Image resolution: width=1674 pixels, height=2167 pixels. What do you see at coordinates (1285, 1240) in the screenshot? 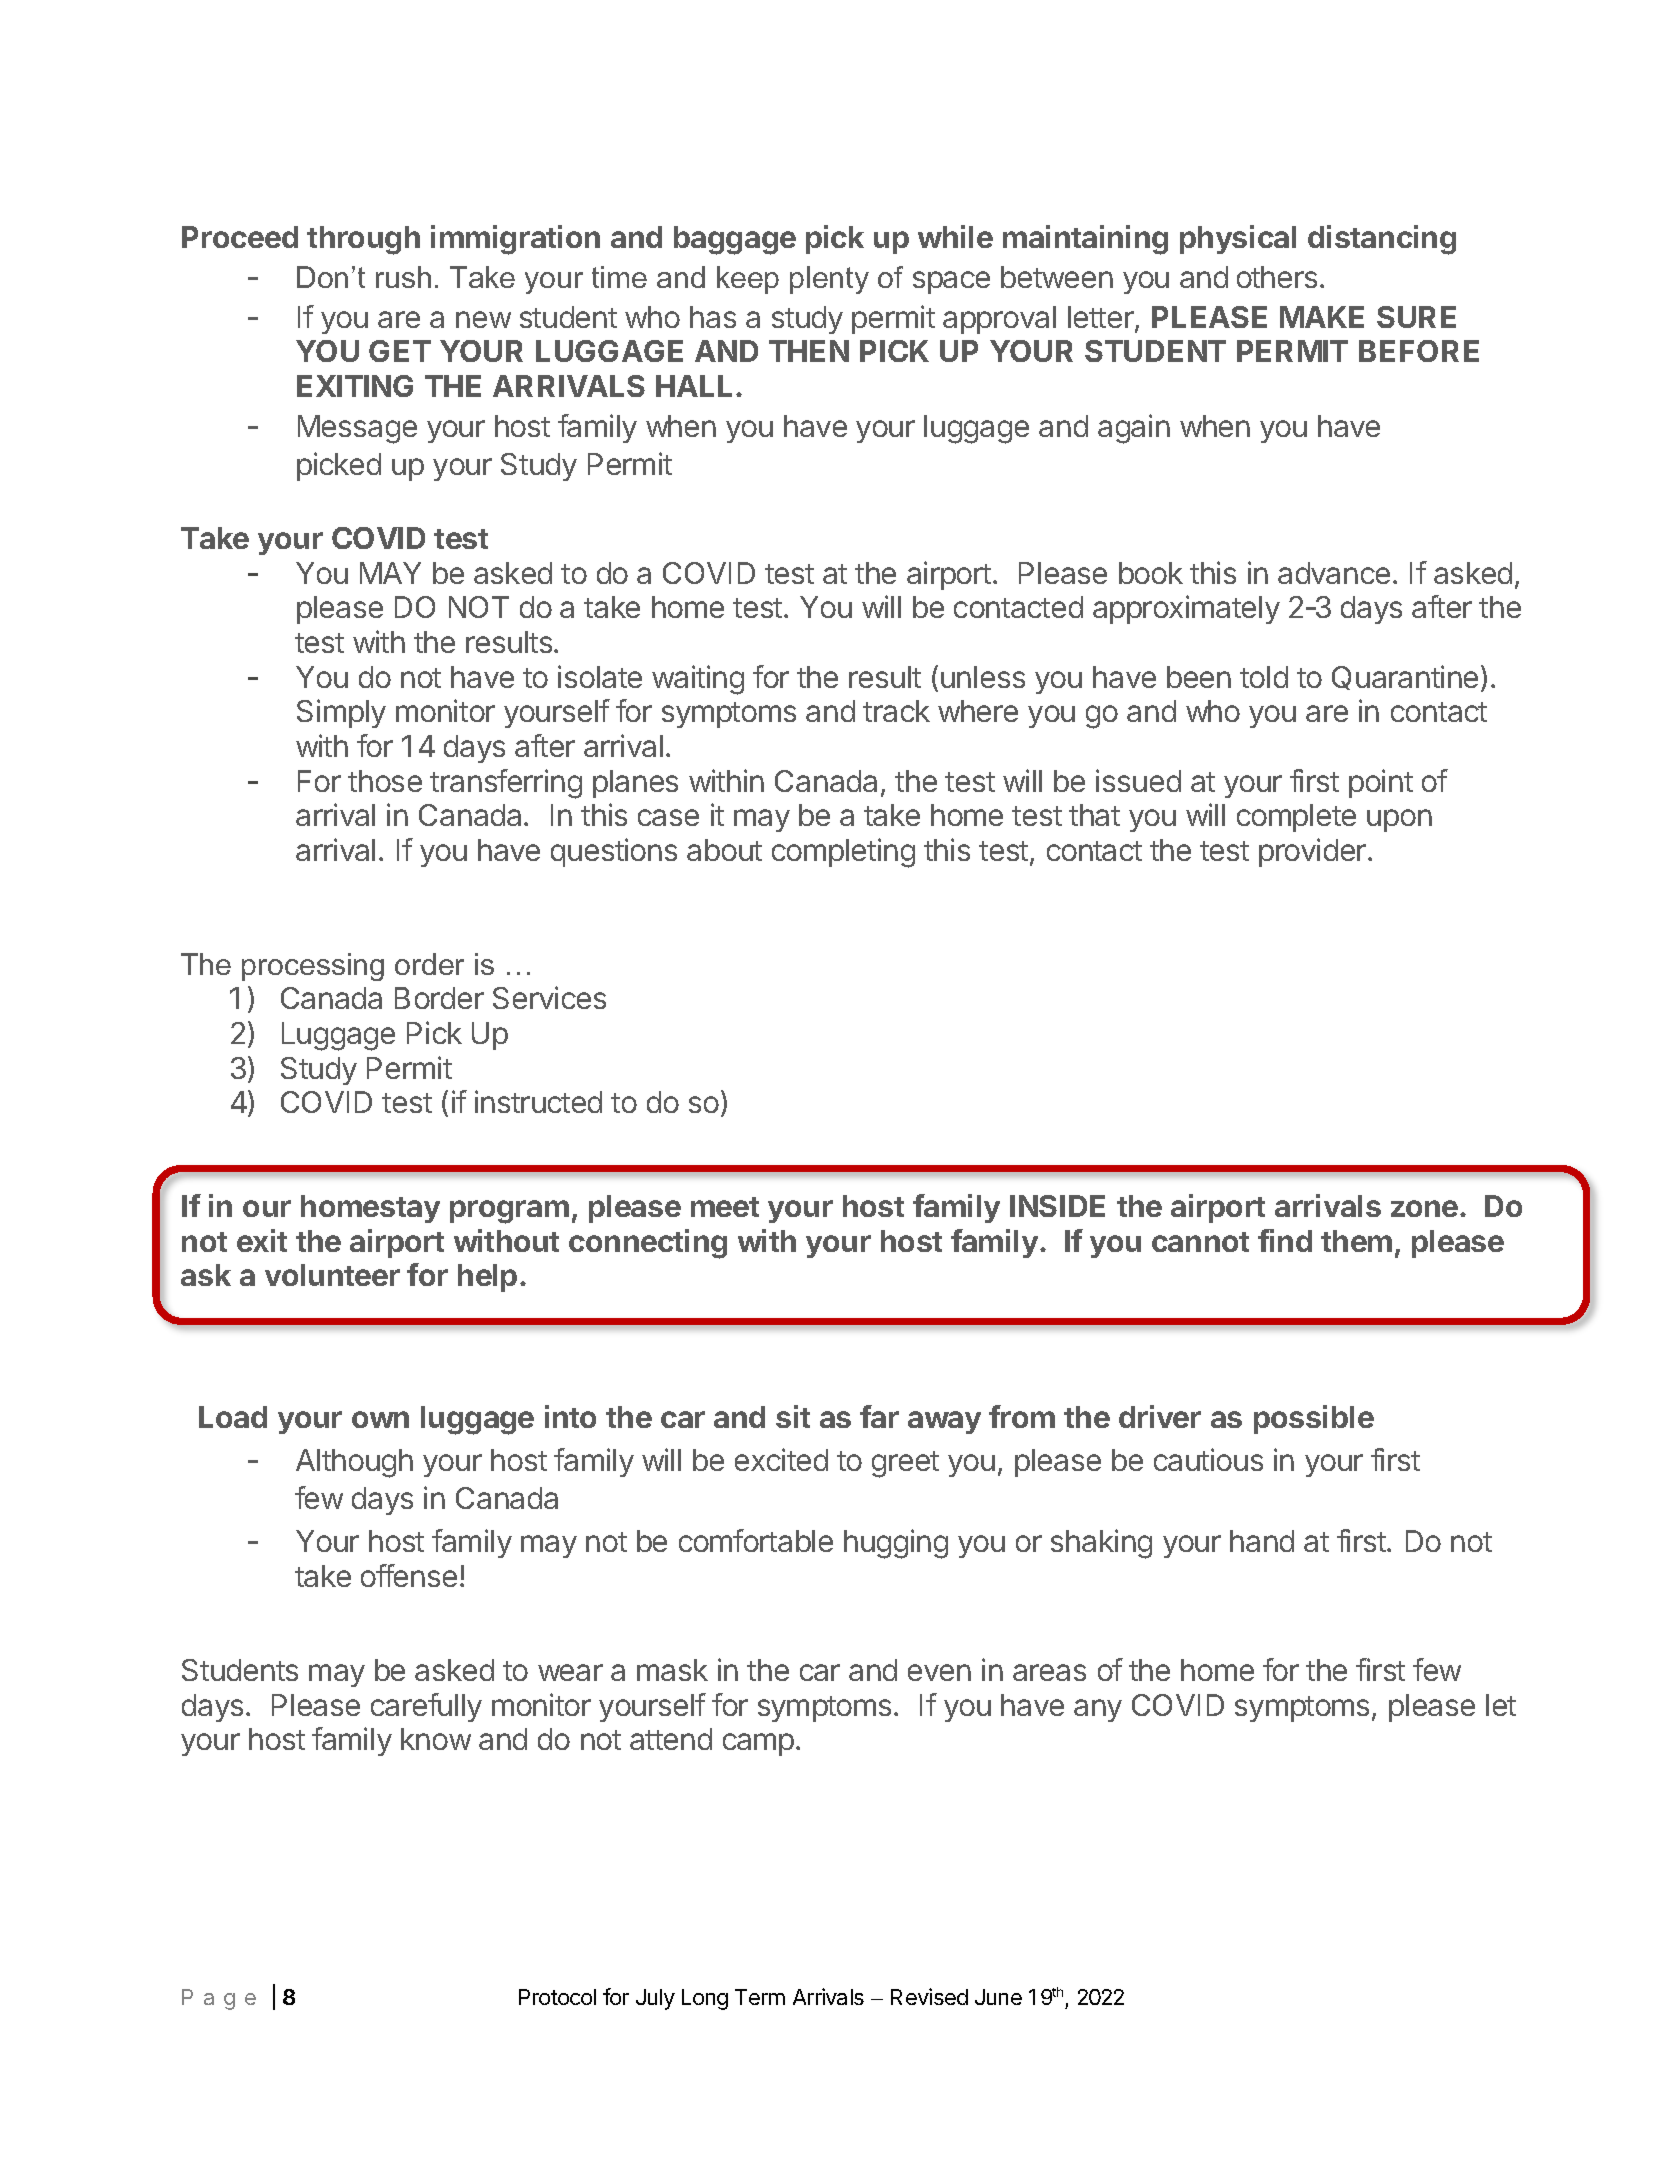
I see `find` at bounding box center [1285, 1240].
